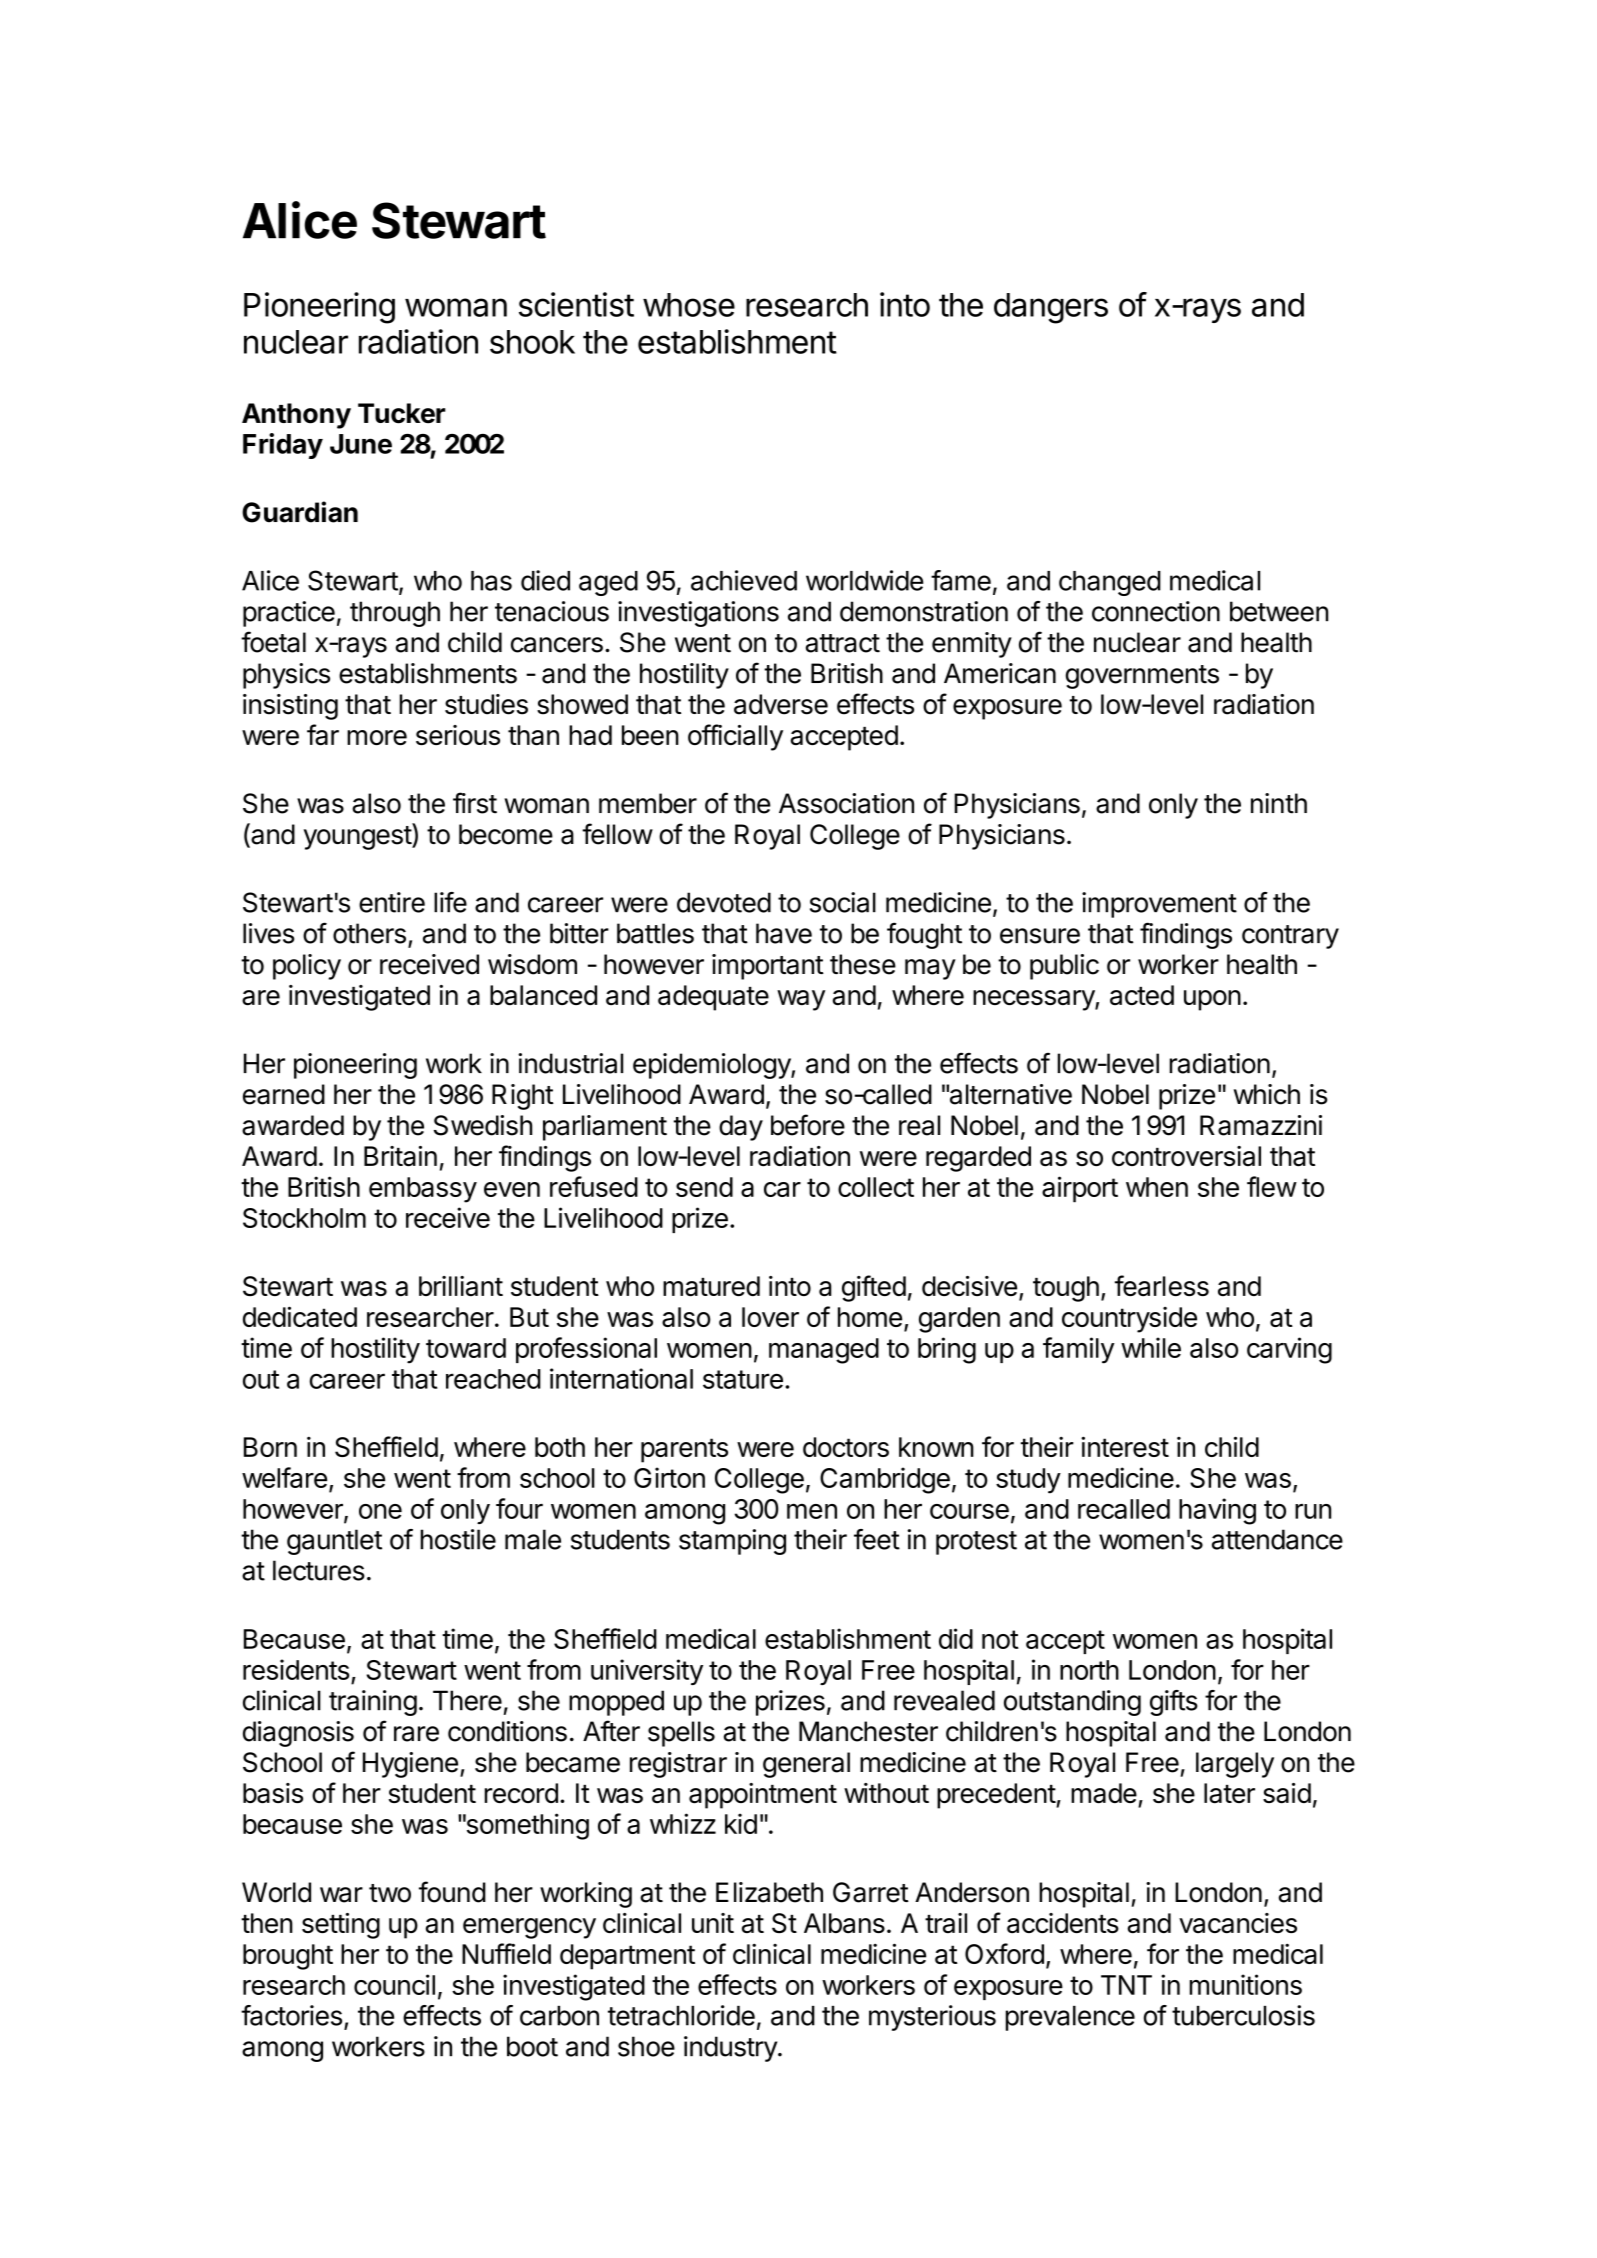 The image size is (1597, 2258). What do you see at coordinates (1186, 1156) in the screenshot?
I see `controversial` at bounding box center [1186, 1156].
